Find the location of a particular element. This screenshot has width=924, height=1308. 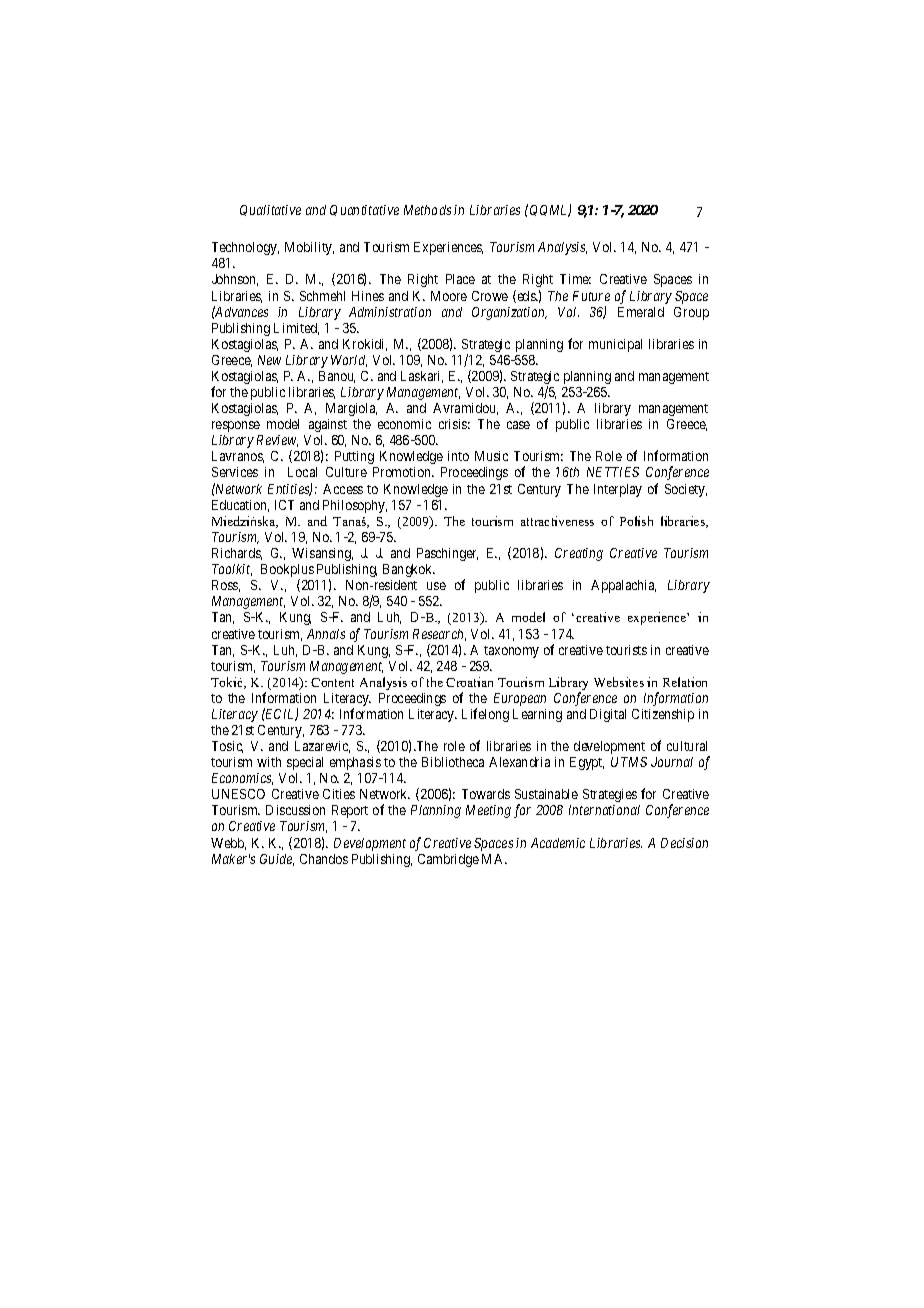

Qualitative is located at coordinates (270, 210).
